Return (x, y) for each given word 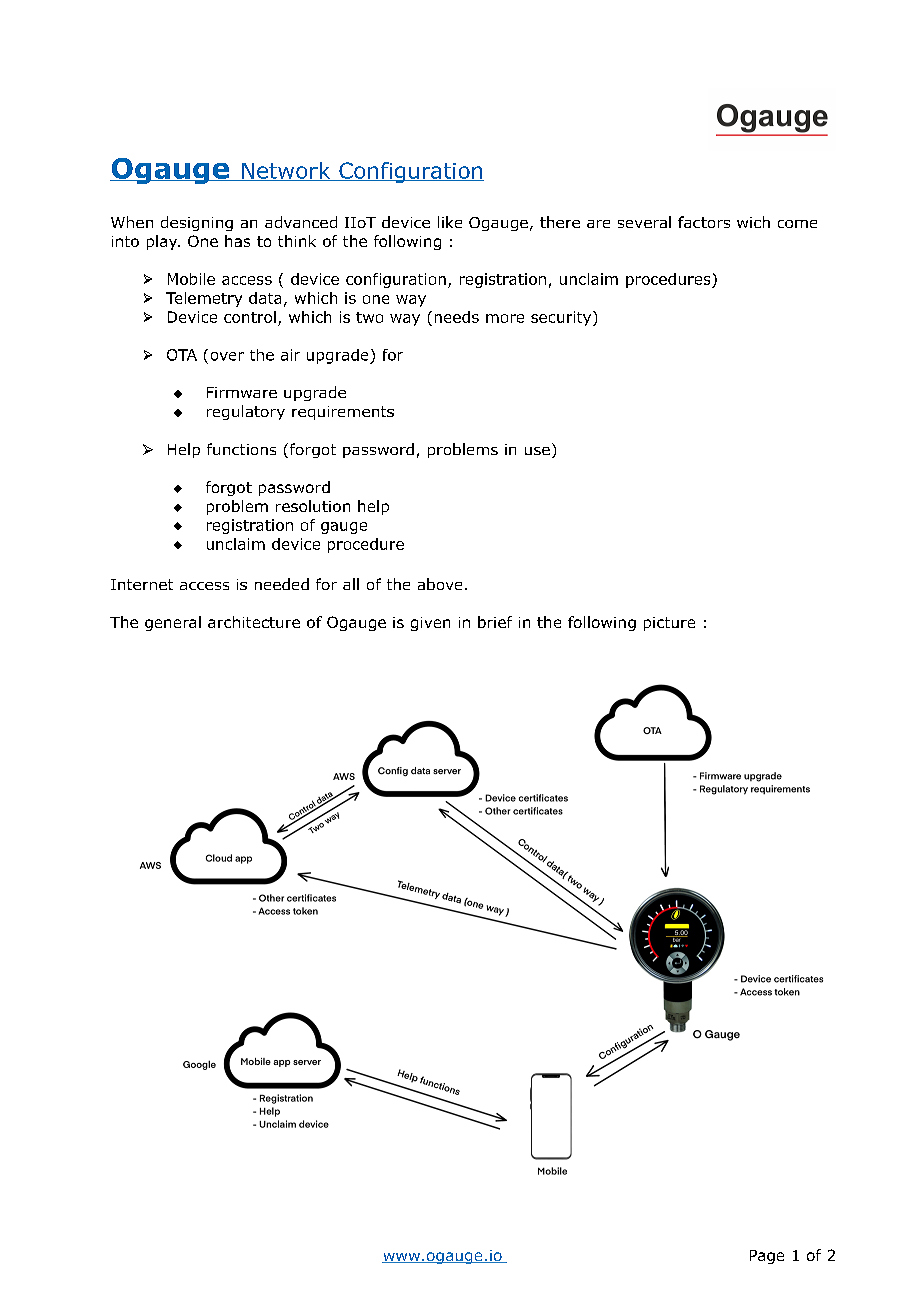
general (173, 623)
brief (495, 622)
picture (669, 624)
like (450, 222)
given (430, 624)
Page (767, 1257)
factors (704, 222)
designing (197, 223)
